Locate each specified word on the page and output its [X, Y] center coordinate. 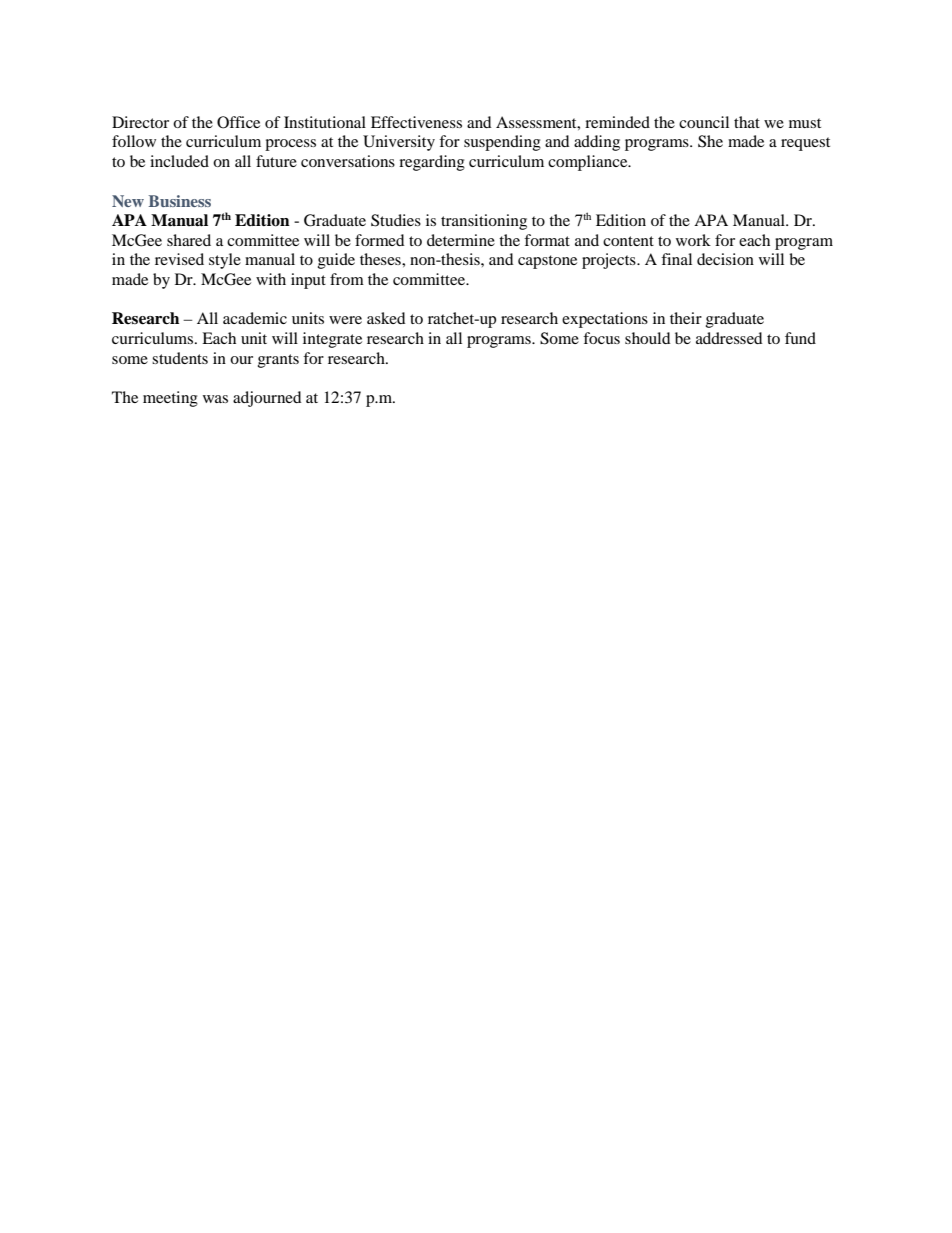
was [215, 399]
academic [255, 318]
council [704, 122]
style [225, 261]
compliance [589, 163]
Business [180, 201]
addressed [729, 338]
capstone [547, 262]
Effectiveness [416, 122]
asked [386, 318]
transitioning [484, 222]
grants [278, 361]
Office [238, 122]
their [686, 318]
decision [725, 259]
